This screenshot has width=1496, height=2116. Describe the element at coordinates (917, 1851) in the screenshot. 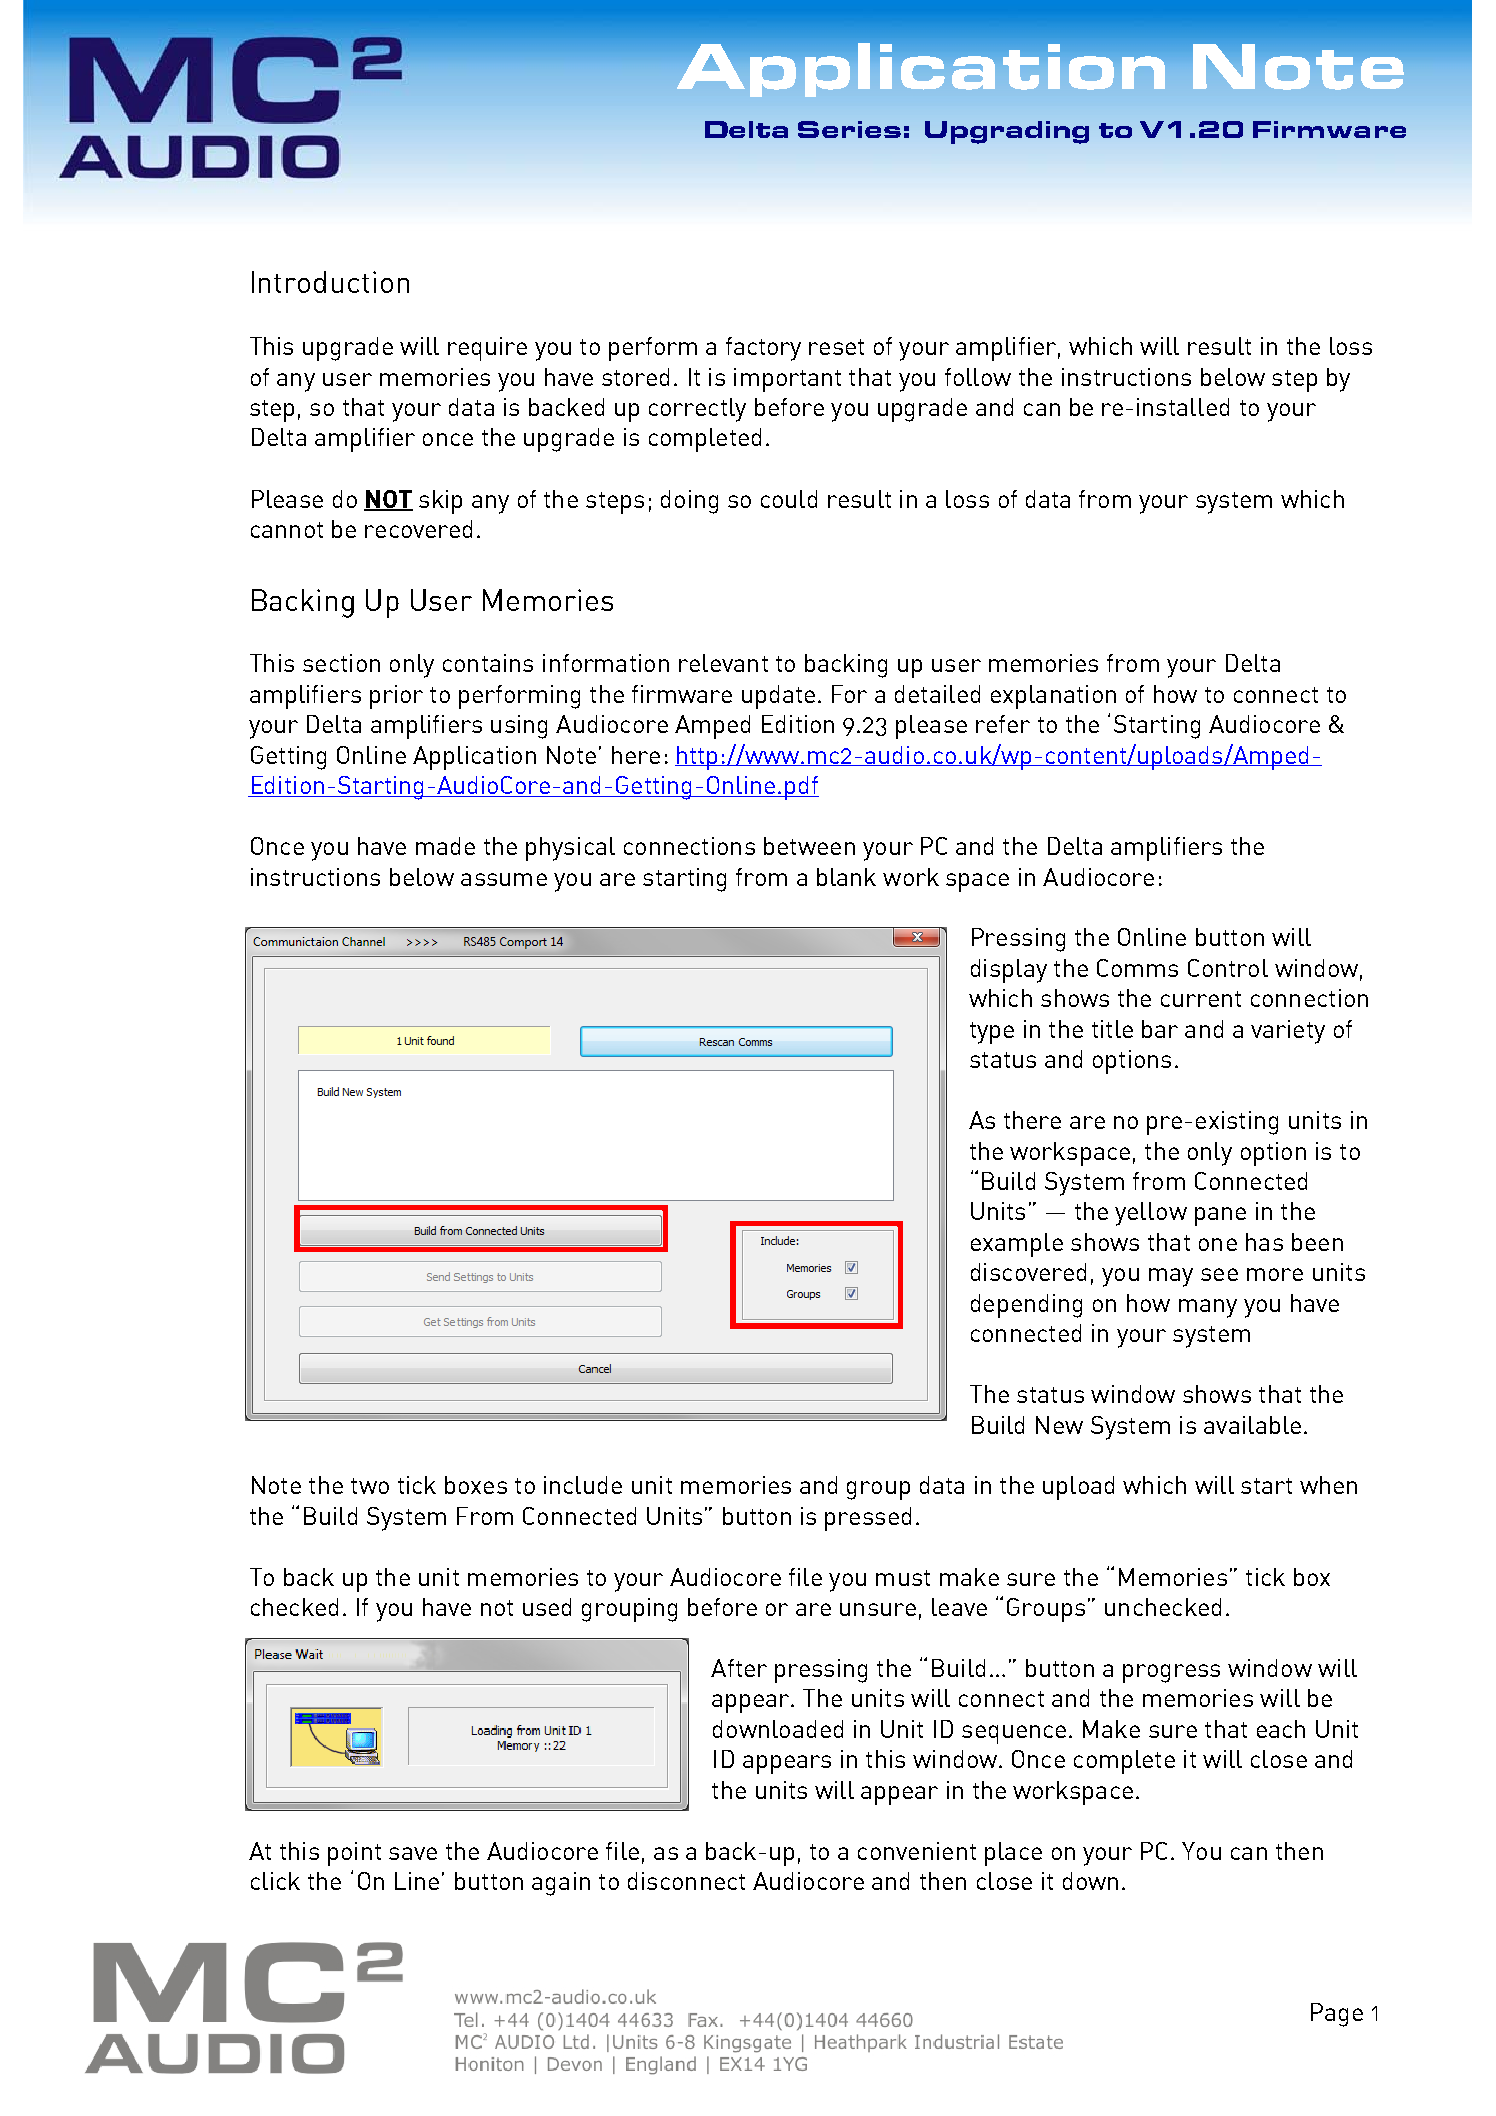

I see `convenient` at that location.
